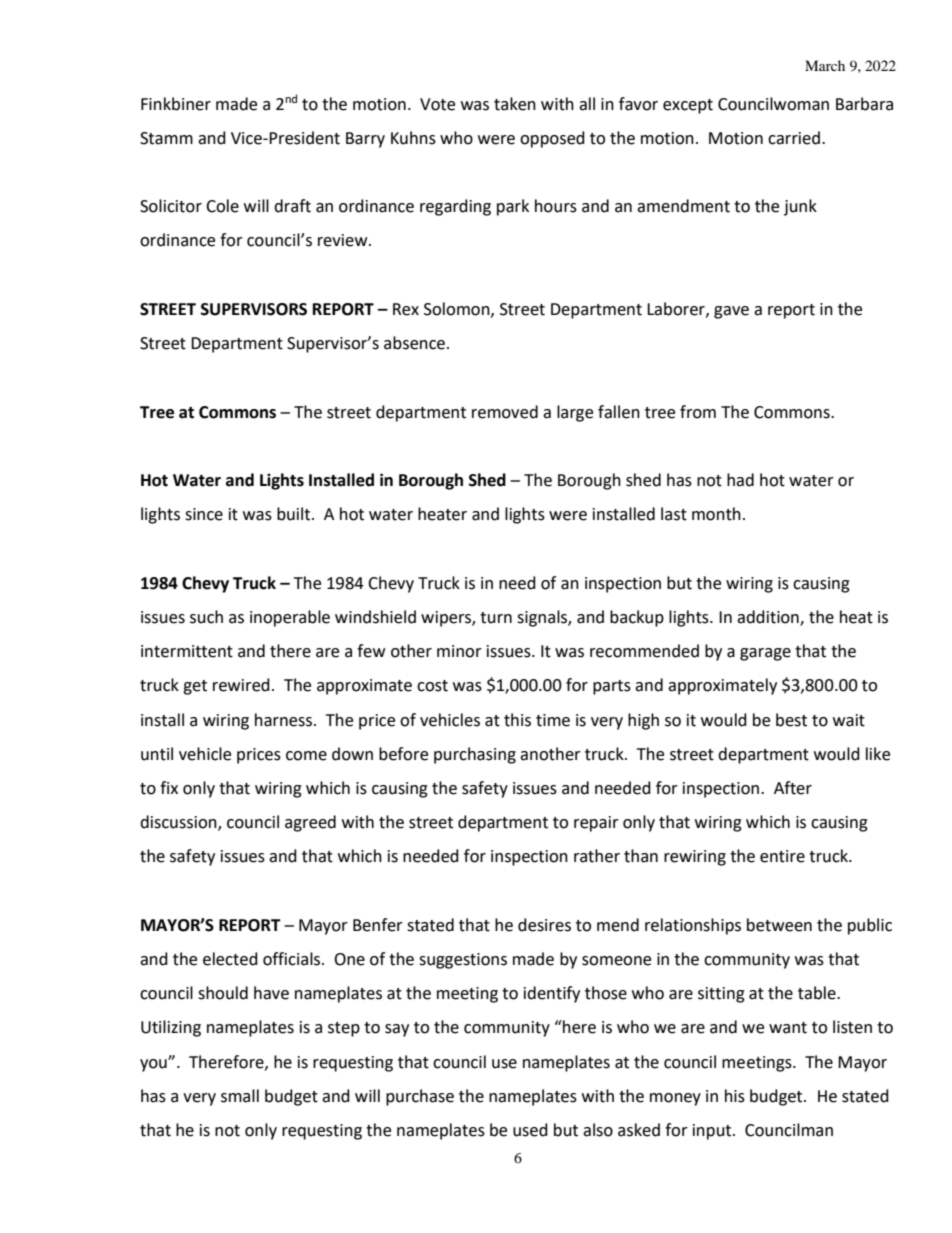 Image resolution: width=952 pixels, height=1233 pixels. I want to click on addition, so click(769, 617).
